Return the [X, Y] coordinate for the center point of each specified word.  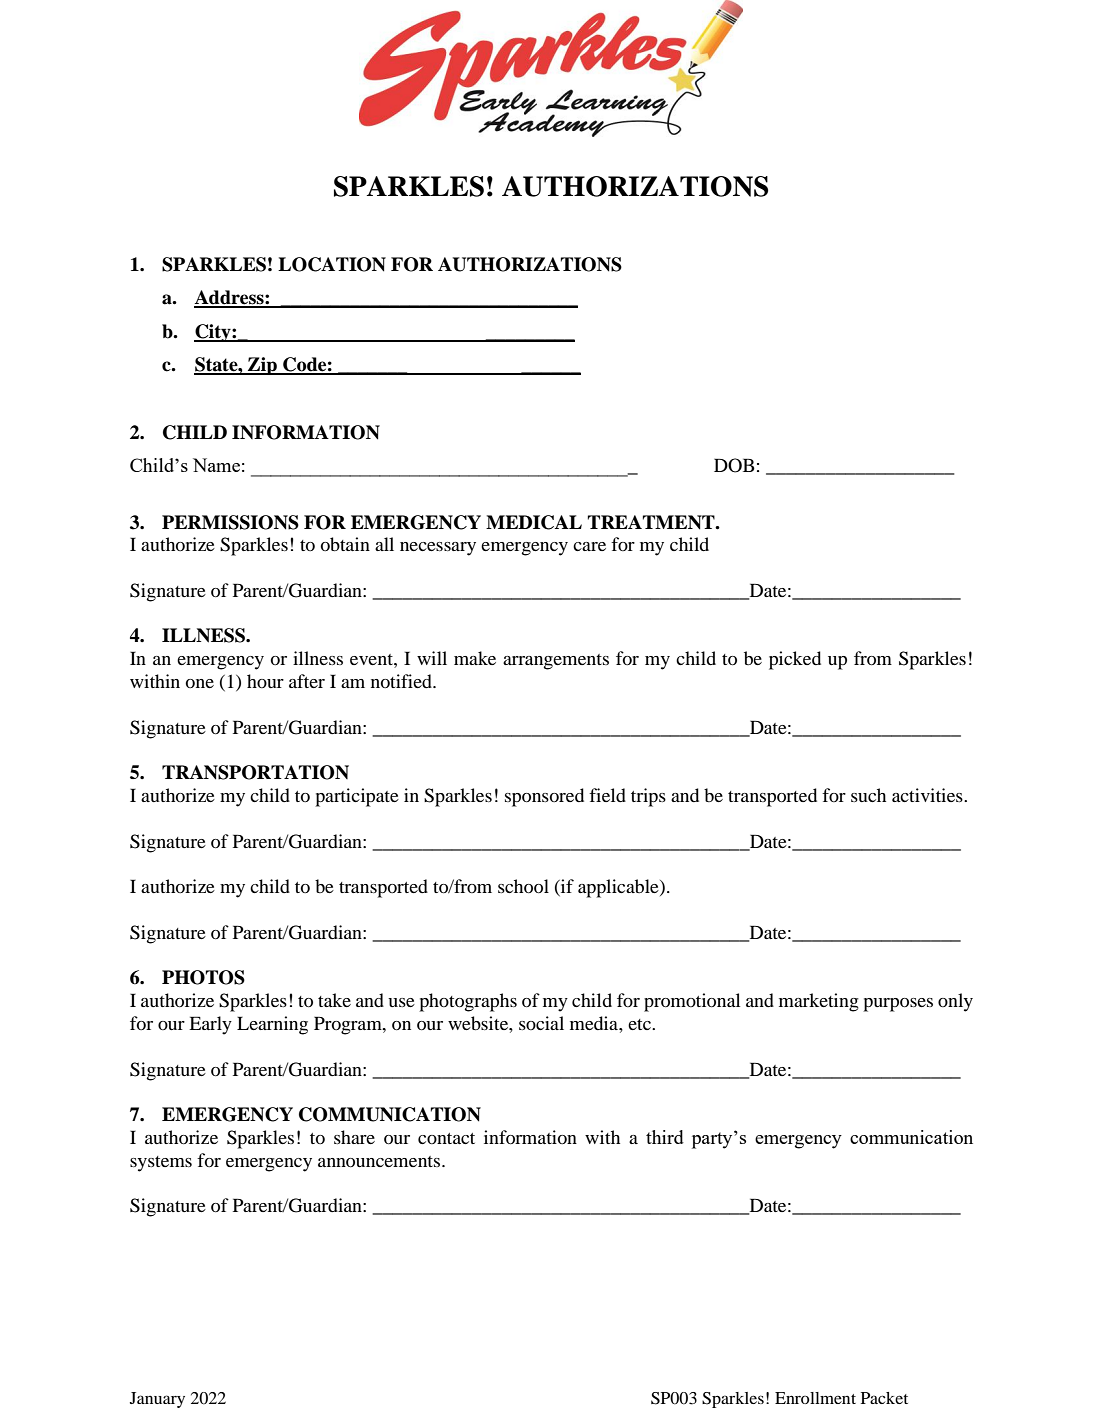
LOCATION [332, 264]
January [157, 1400]
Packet [884, 1398]
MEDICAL [534, 522]
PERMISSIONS [230, 522]
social [541, 1023]
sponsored [544, 797]
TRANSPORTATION [255, 772]
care [589, 546]
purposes [898, 1005]
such [868, 795]
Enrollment [815, 1398]
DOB [734, 465]
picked [795, 660]
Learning [272, 1025]
